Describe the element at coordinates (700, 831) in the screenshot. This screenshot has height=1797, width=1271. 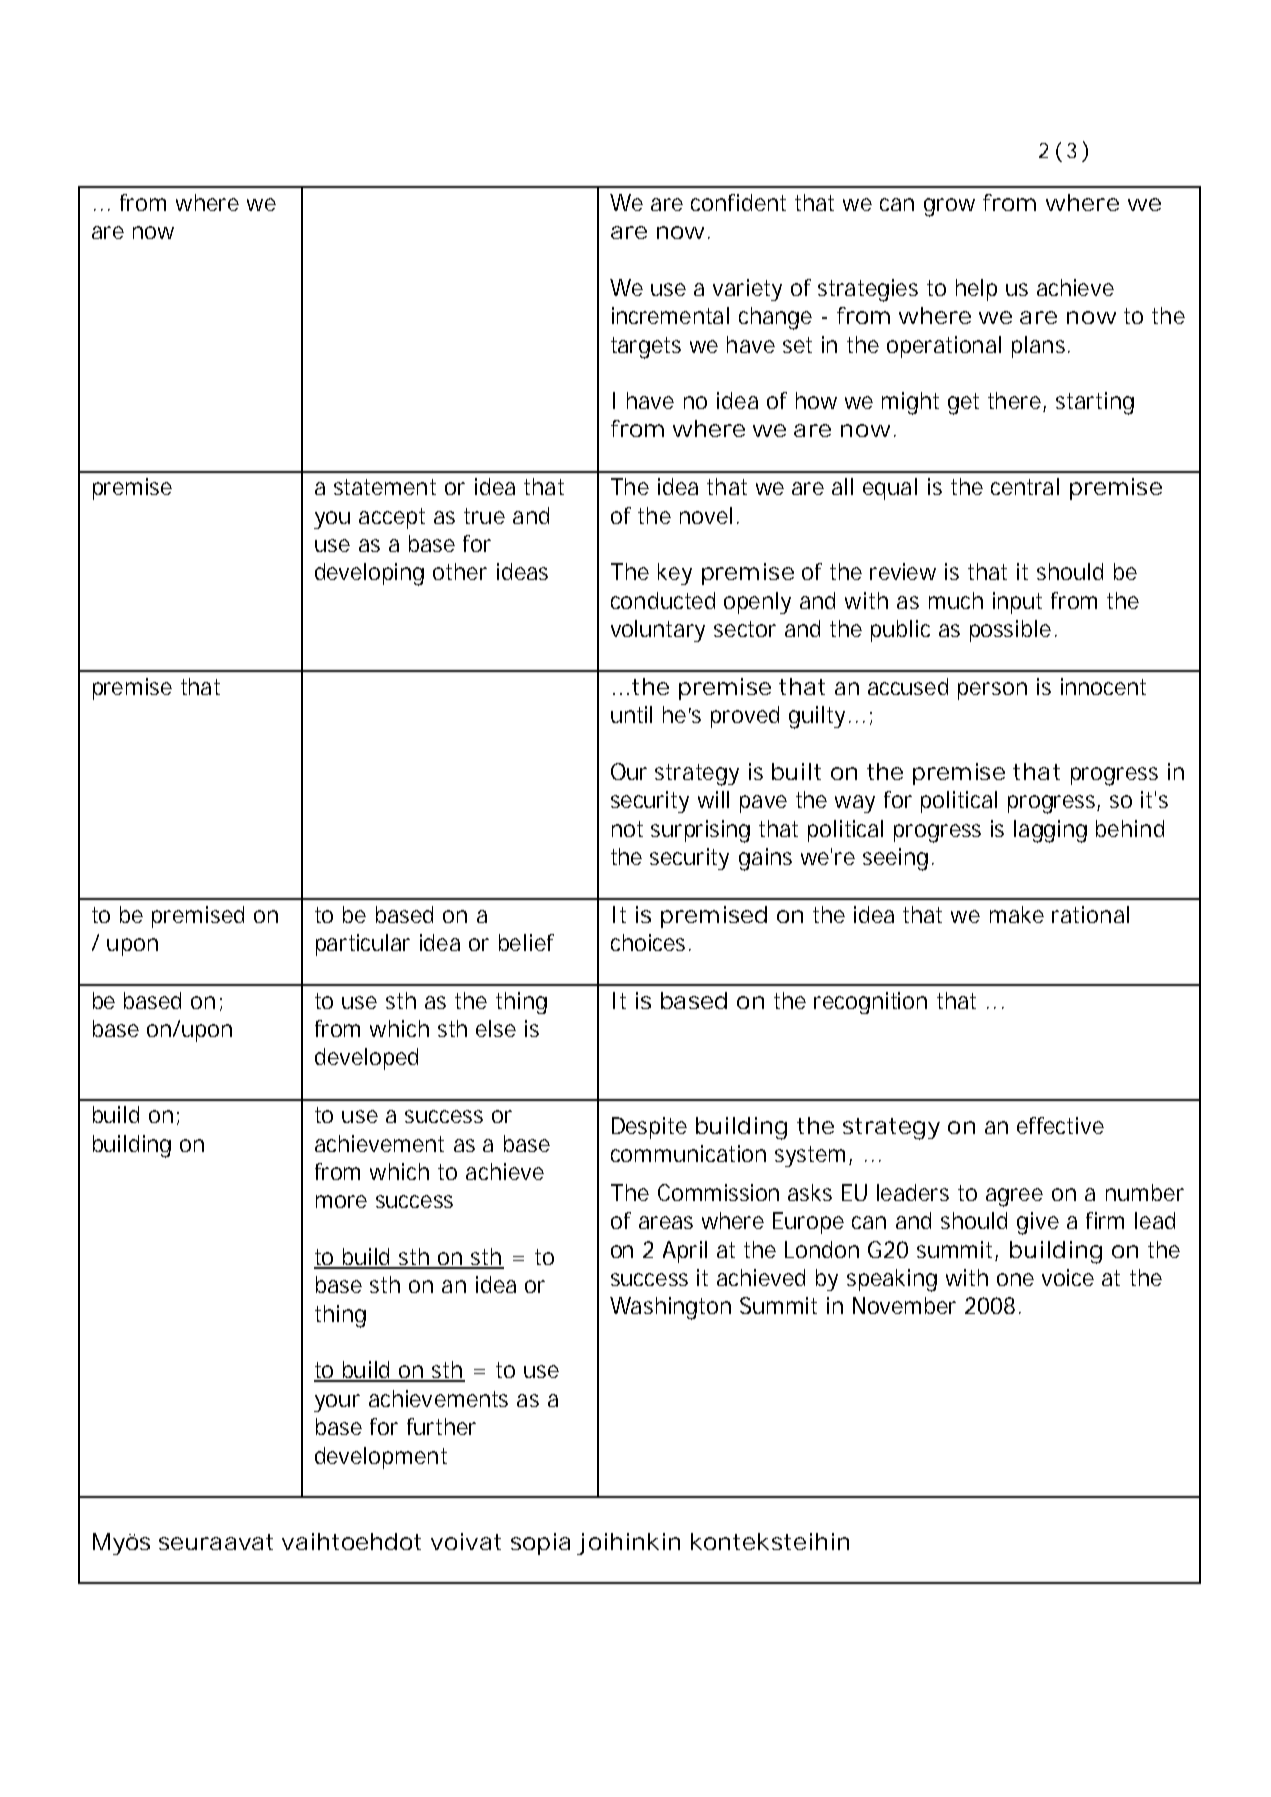
I see `surprising` at that location.
